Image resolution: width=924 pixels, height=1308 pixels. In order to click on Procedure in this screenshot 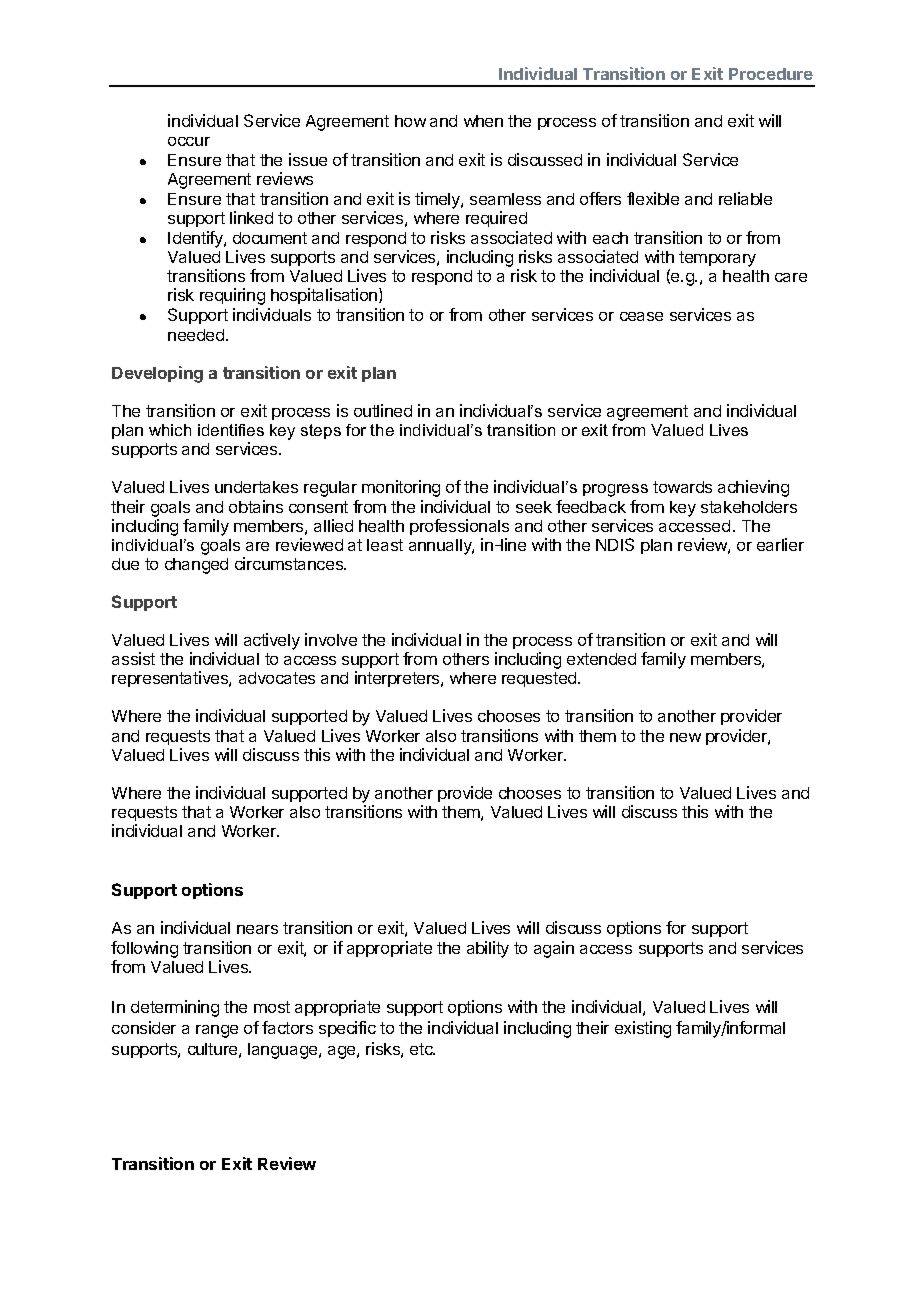, I will do `click(771, 74)`.
